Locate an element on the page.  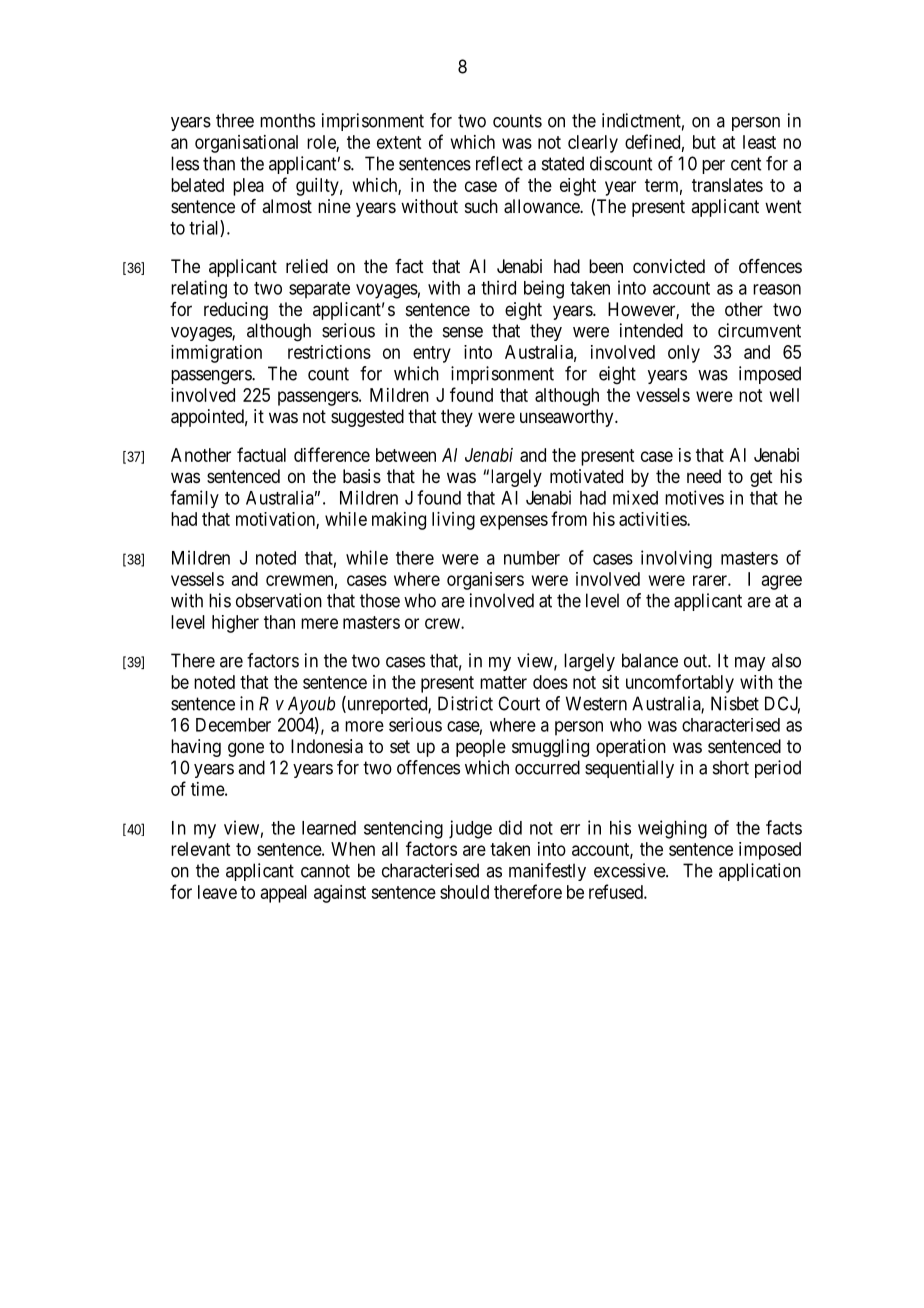
uncomfortably is located at coordinates (680, 683).
